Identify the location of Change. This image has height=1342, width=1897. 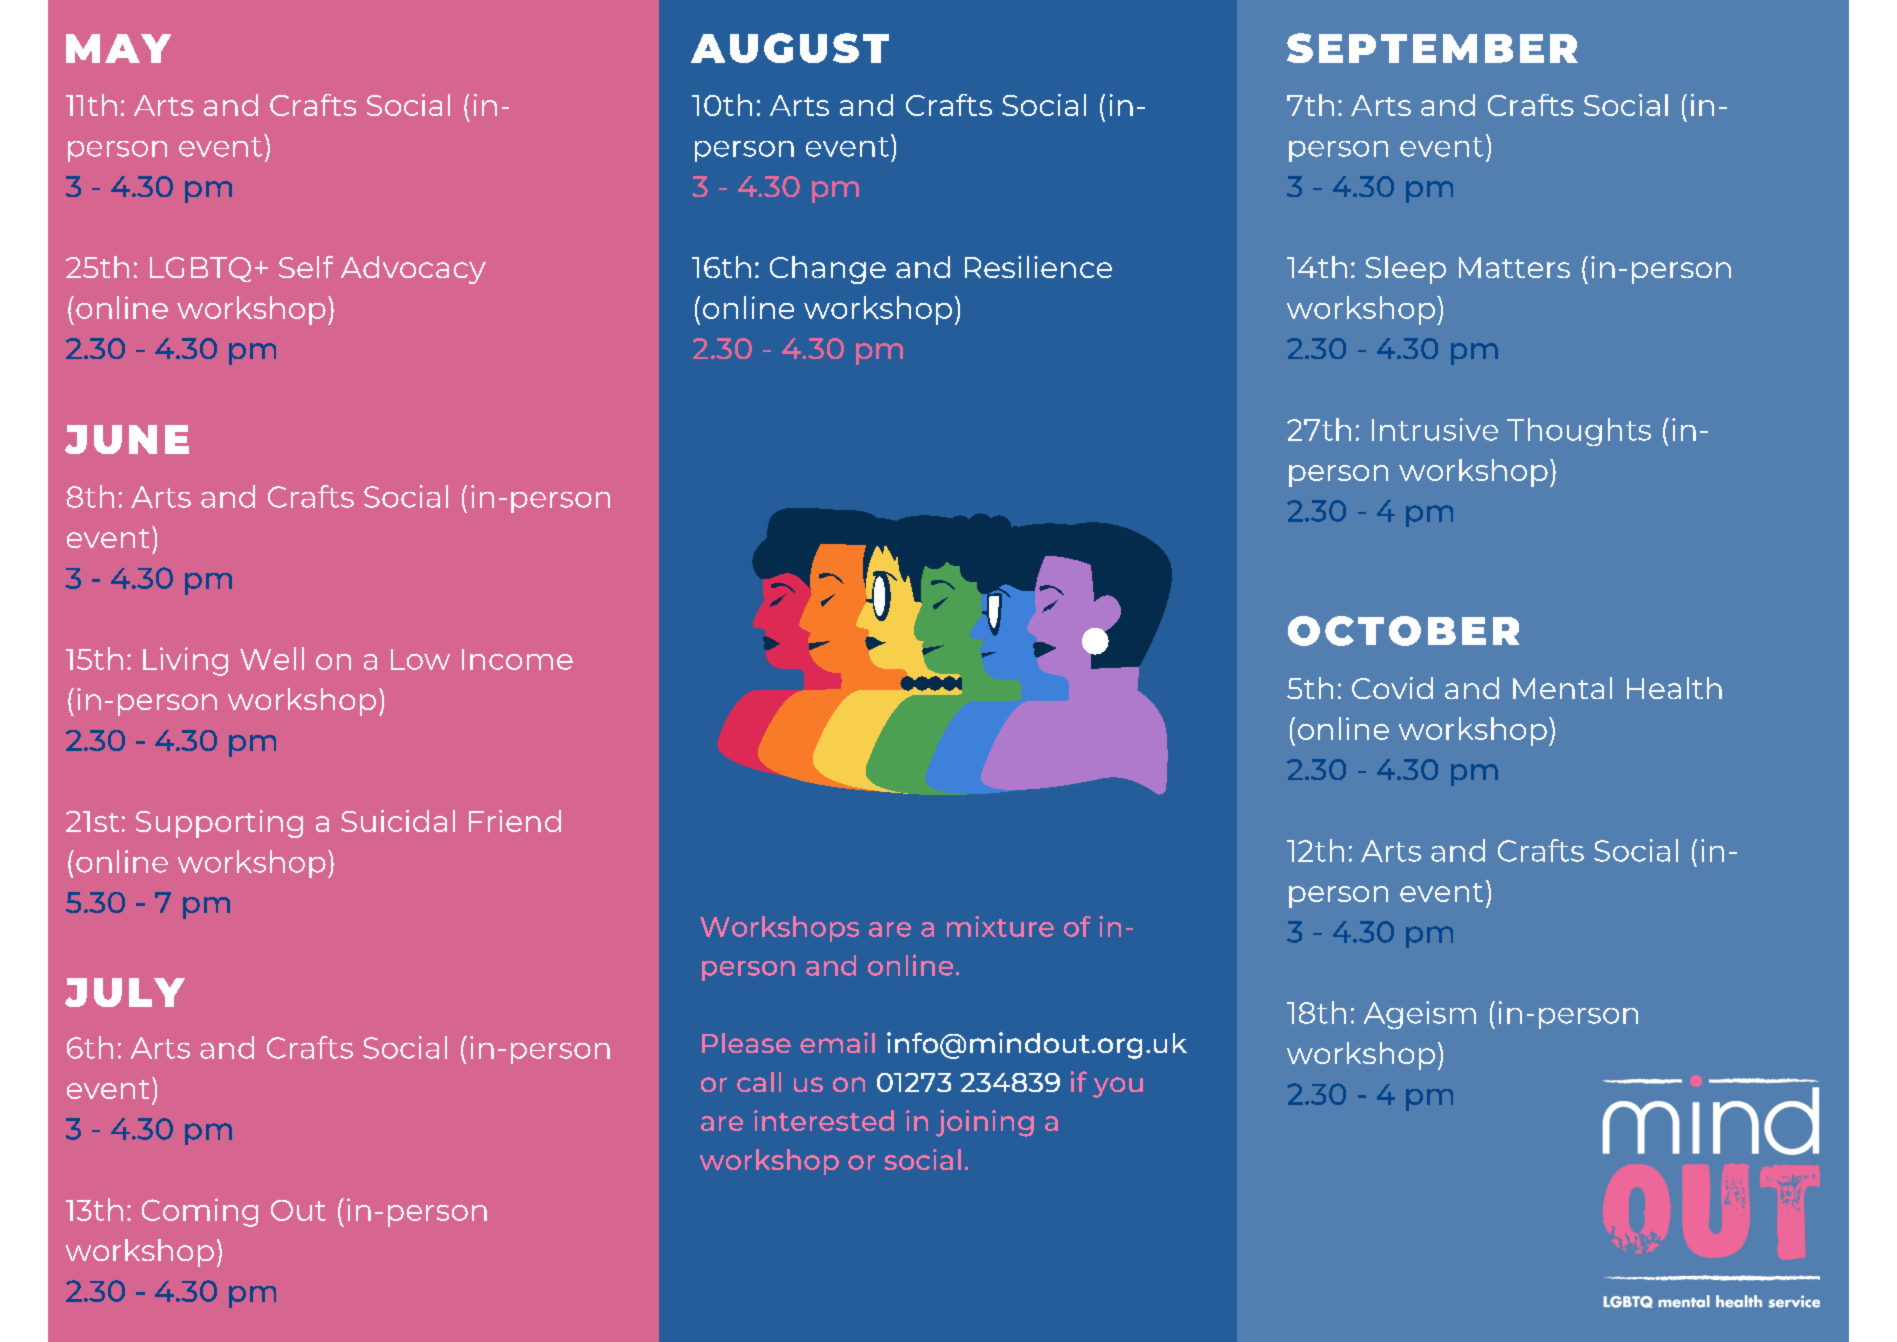
(828, 270).
